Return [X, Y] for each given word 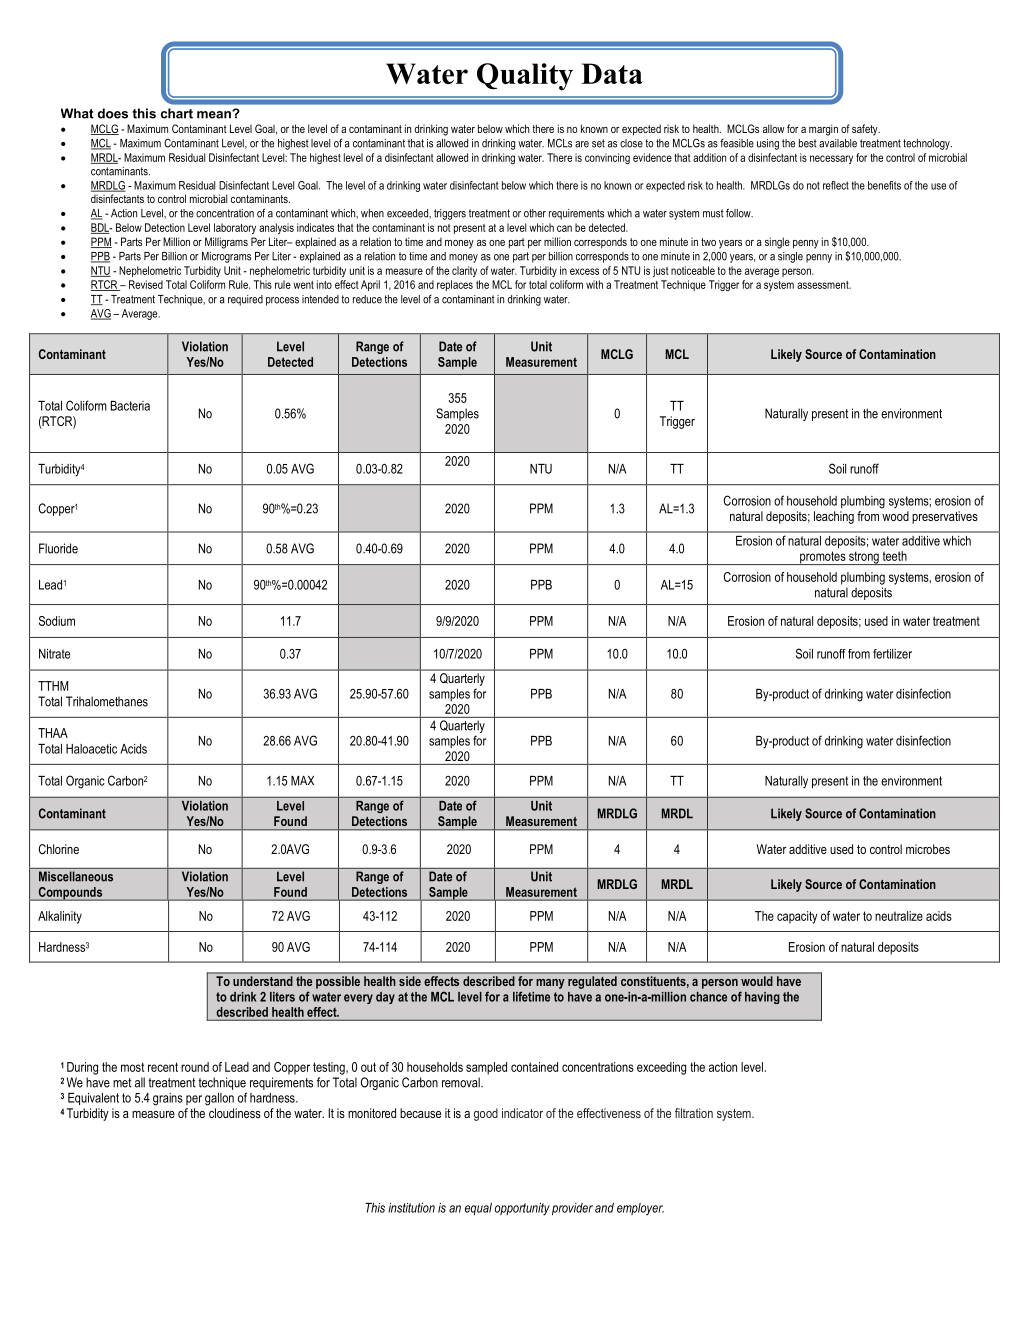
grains [168, 1099]
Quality [525, 77]
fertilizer [892, 654]
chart [177, 113]
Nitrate [54, 654]
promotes [823, 558]
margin [823, 130]
